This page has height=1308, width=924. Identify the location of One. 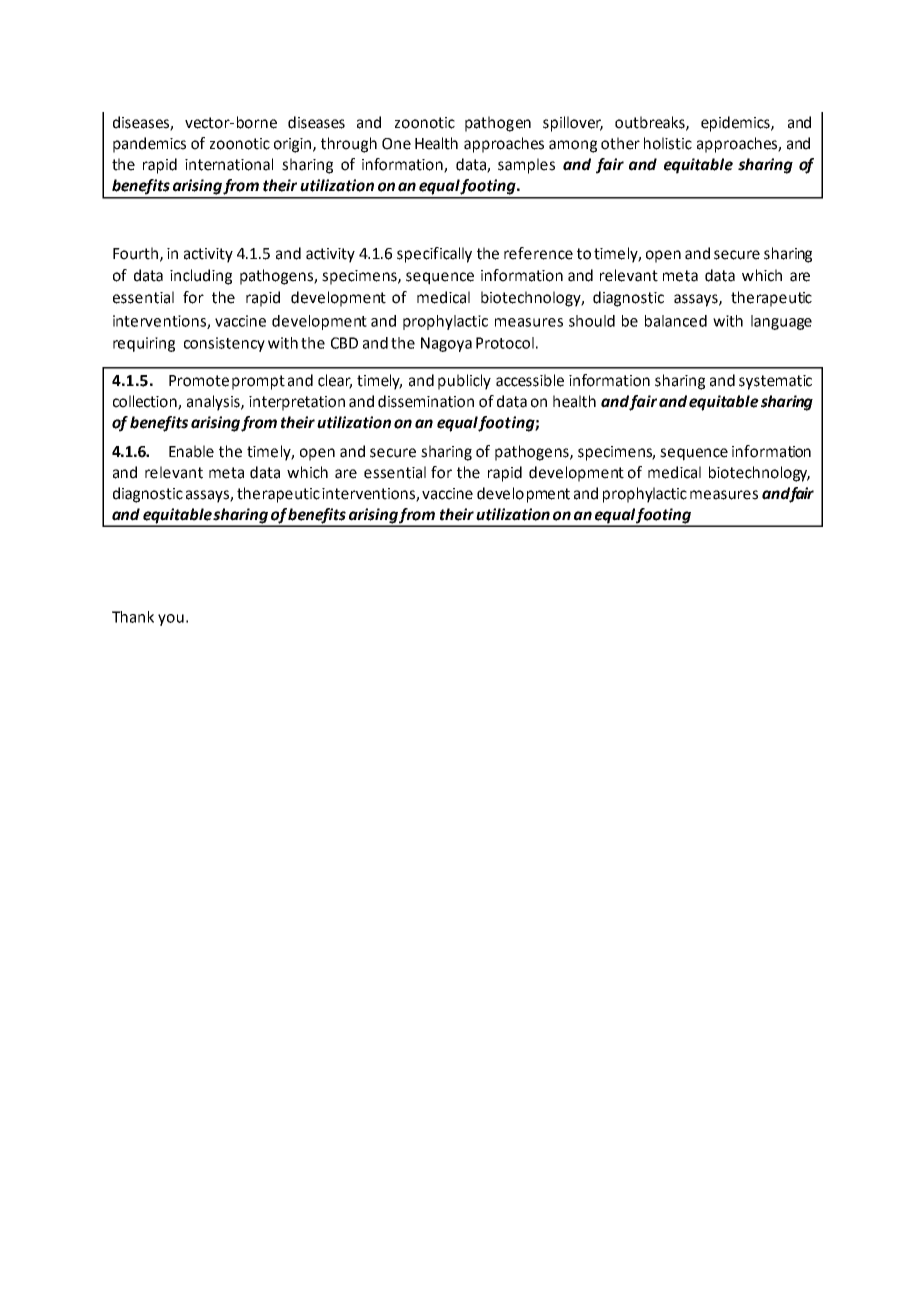
(396, 144).
